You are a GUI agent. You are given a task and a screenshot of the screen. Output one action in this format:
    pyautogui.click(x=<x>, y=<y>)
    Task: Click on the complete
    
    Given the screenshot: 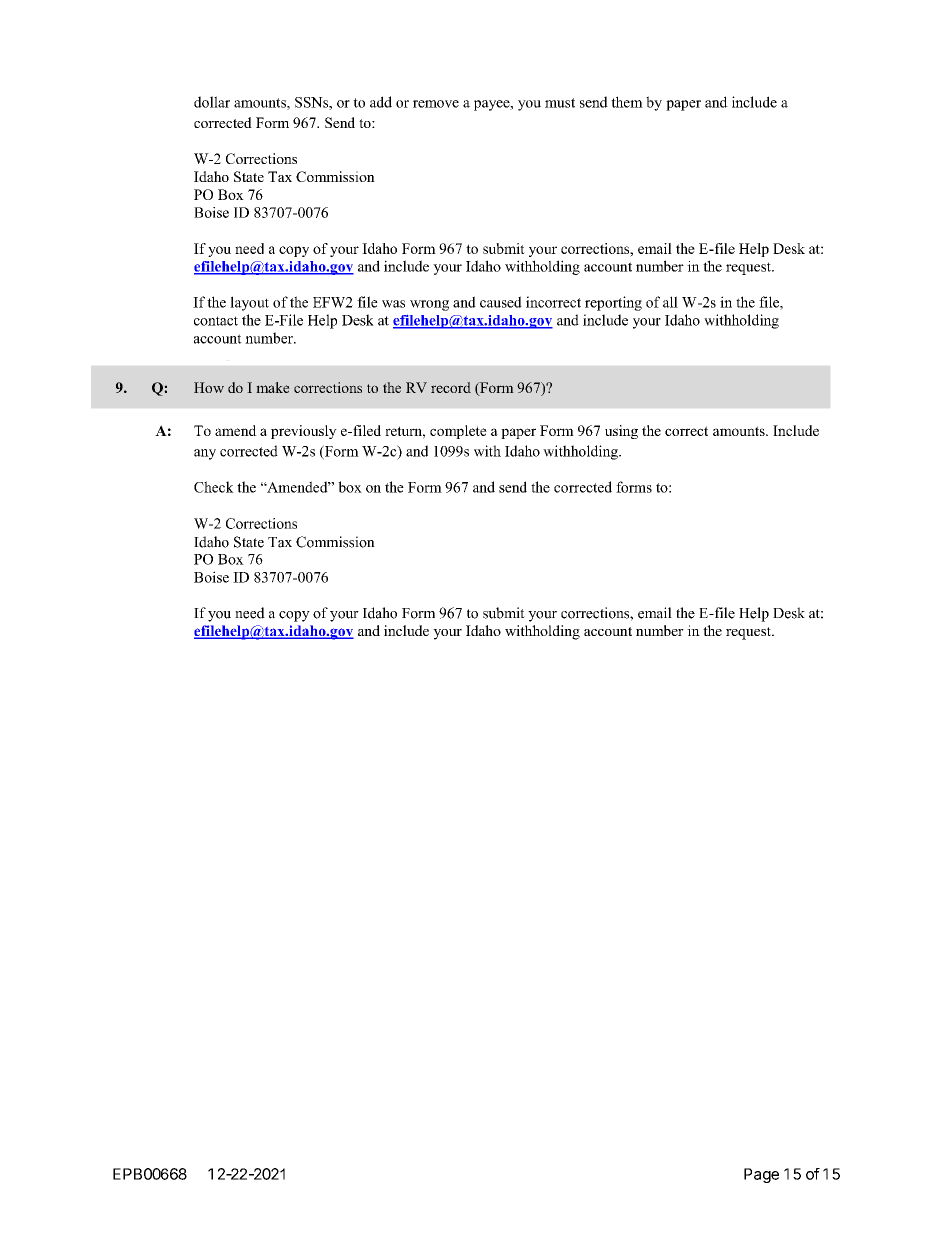 What is the action you would take?
    pyautogui.click(x=458, y=432)
